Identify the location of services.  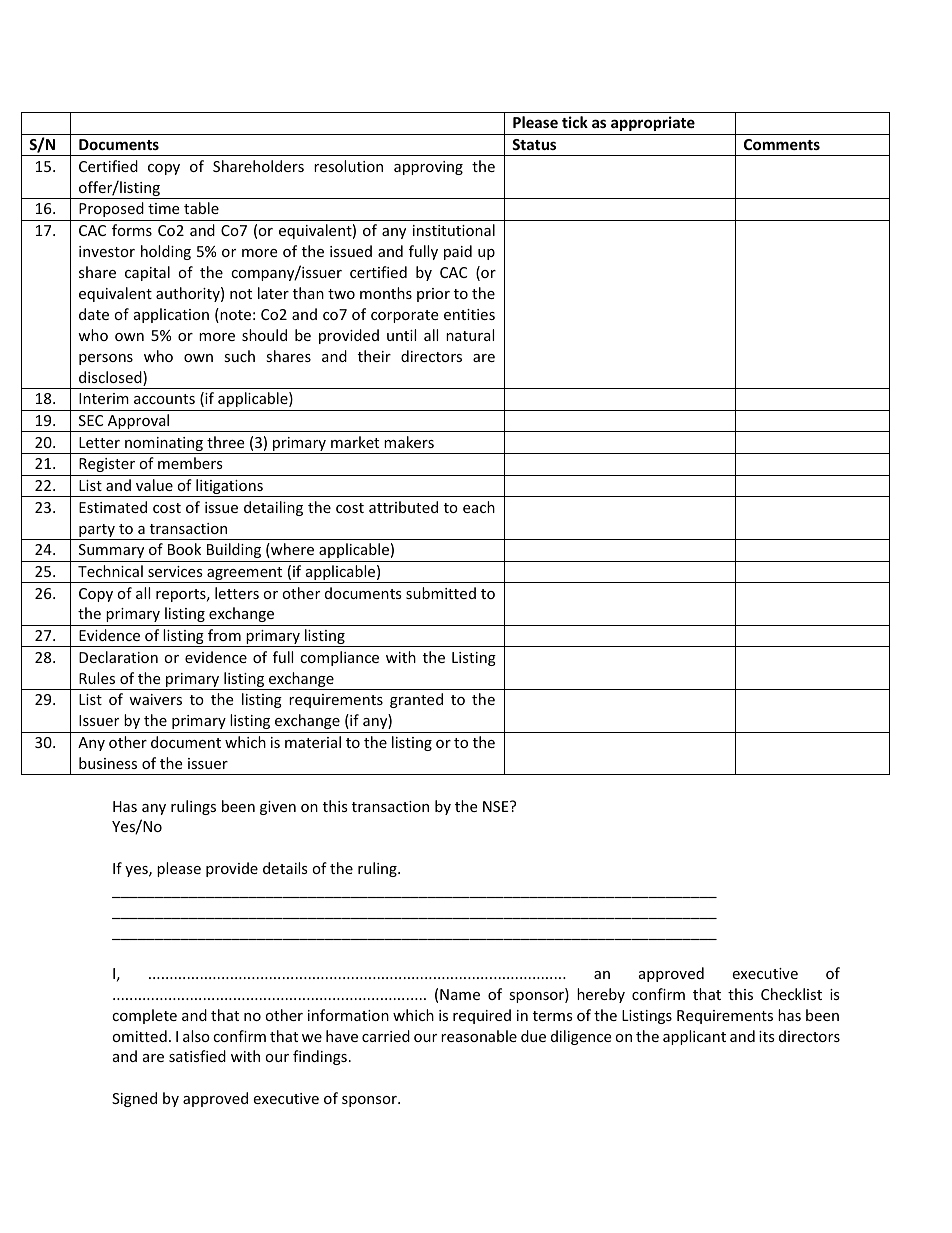
(175, 571).
